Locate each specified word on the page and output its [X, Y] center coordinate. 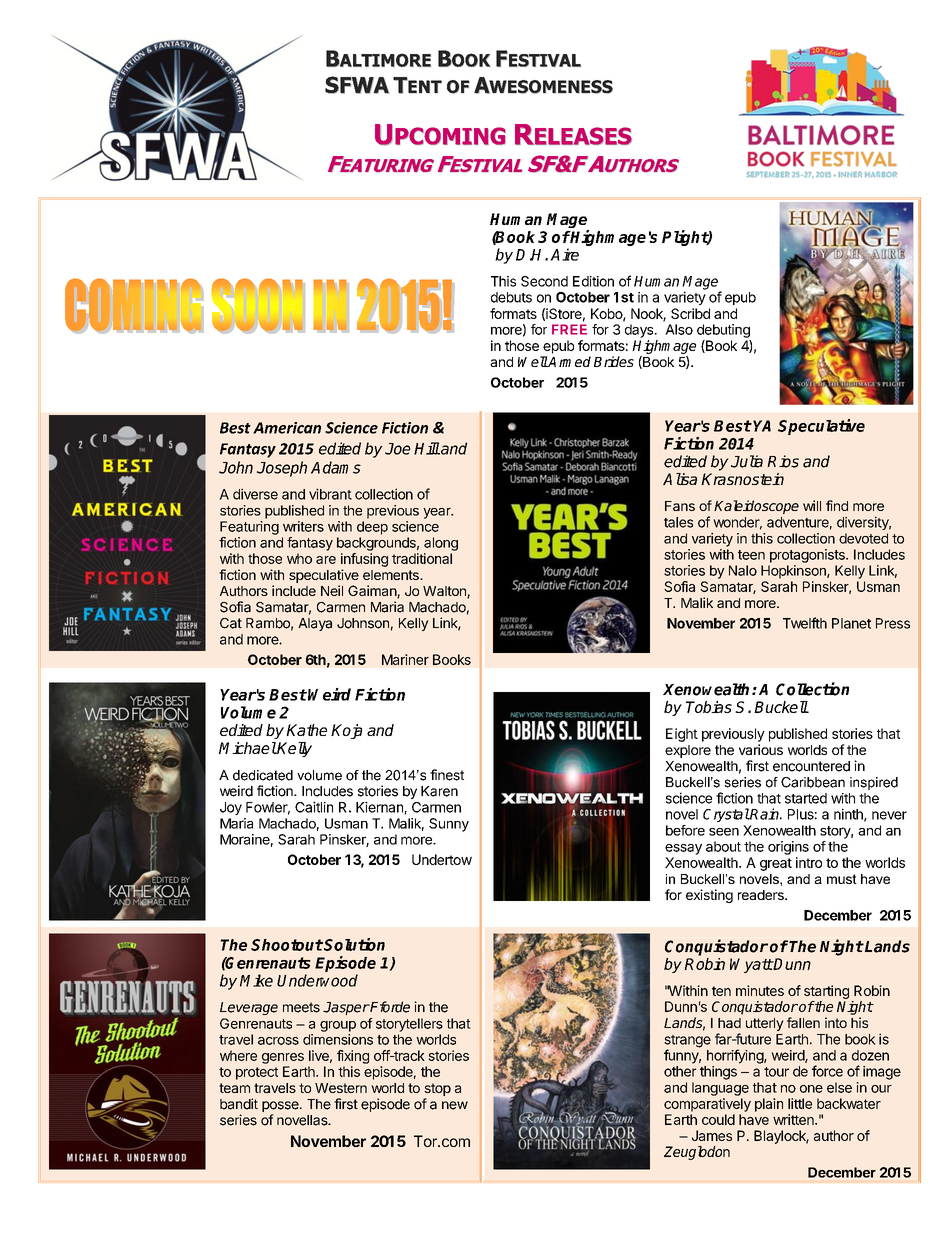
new [455, 1105]
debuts [511, 297]
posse [281, 1106]
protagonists [808, 556]
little [800, 1103]
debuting [723, 331]
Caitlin [314, 807]
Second [544, 281]
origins [788, 848]
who [299, 558]
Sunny [449, 825]
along [441, 544]
